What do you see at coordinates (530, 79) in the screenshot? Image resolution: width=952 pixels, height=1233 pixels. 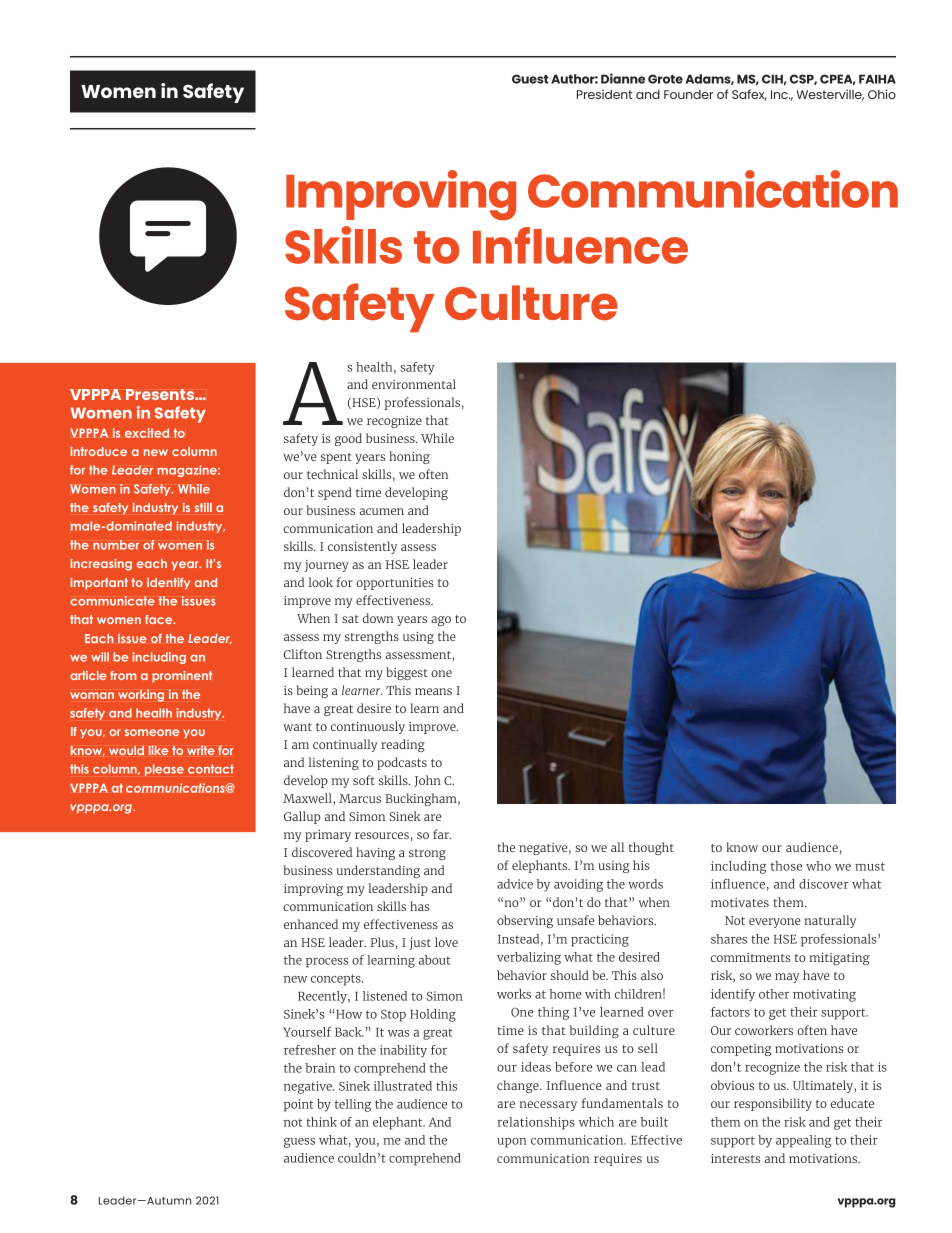 I see `Guest` at bounding box center [530, 79].
